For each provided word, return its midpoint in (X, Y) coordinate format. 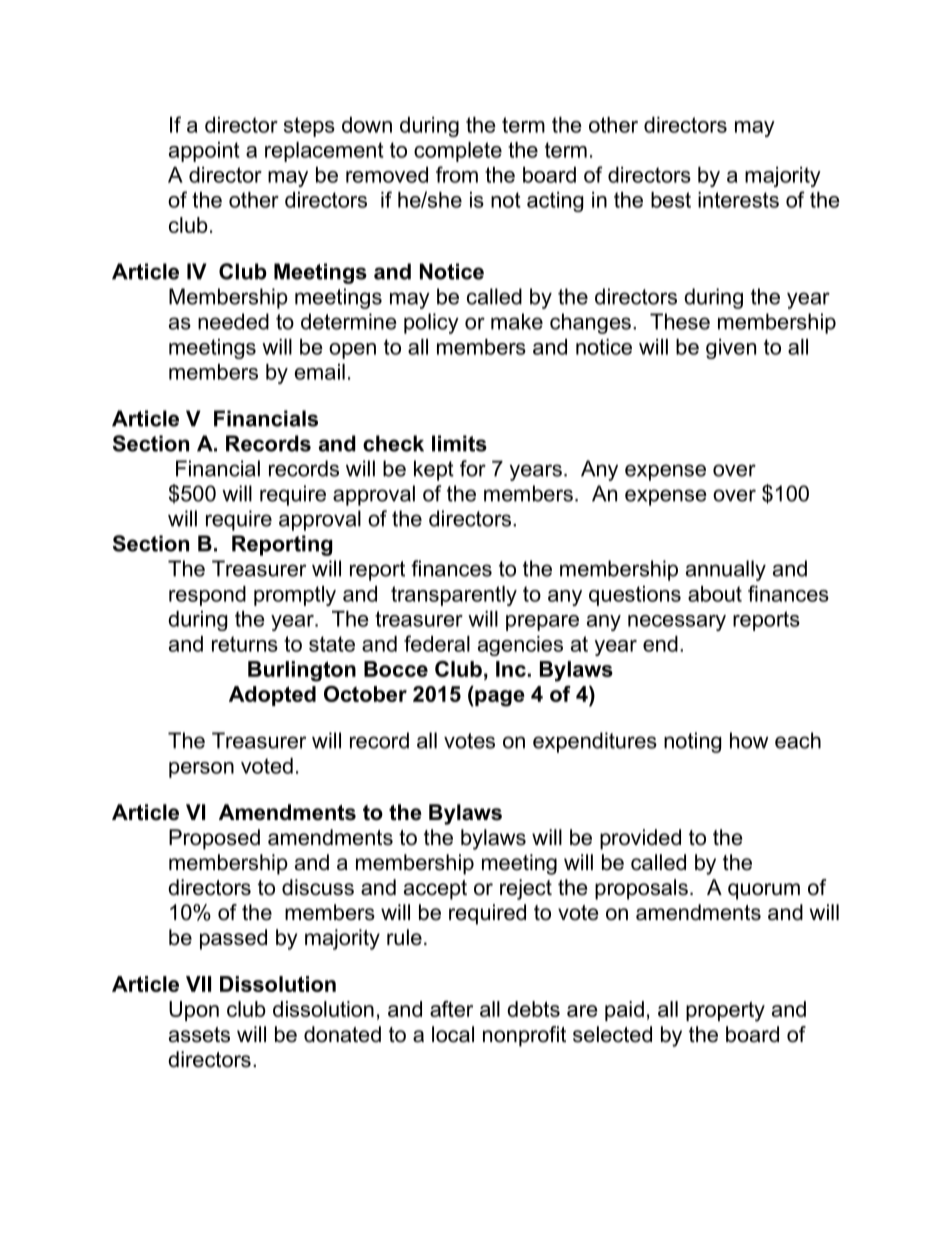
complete (458, 152)
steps (309, 127)
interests (738, 200)
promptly (295, 596)
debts (533, 1009)
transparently (454, 596)
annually (726, 570)
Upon (194, 1011)
